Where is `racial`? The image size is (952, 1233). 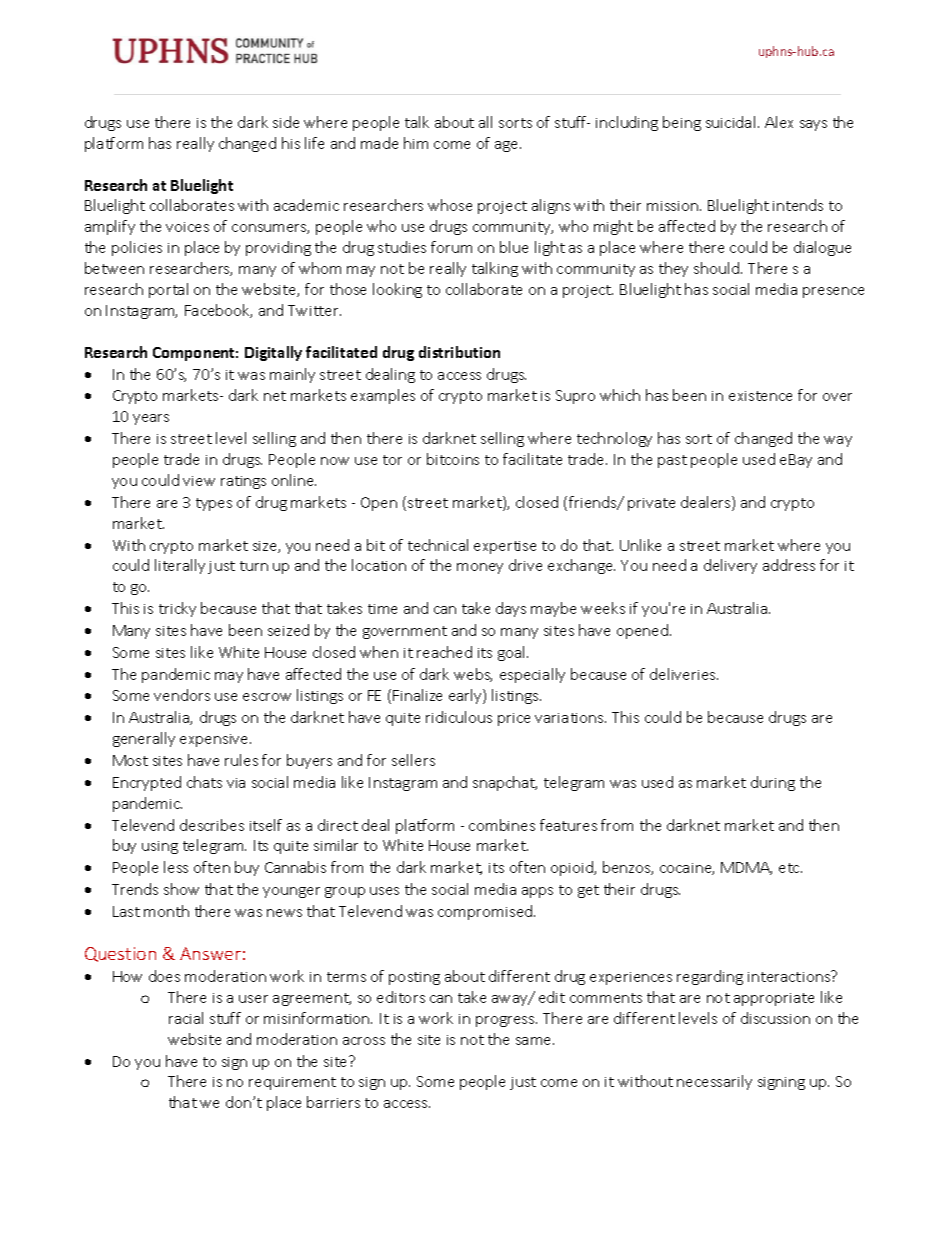 racial is located at coordinates (186, 1018).
